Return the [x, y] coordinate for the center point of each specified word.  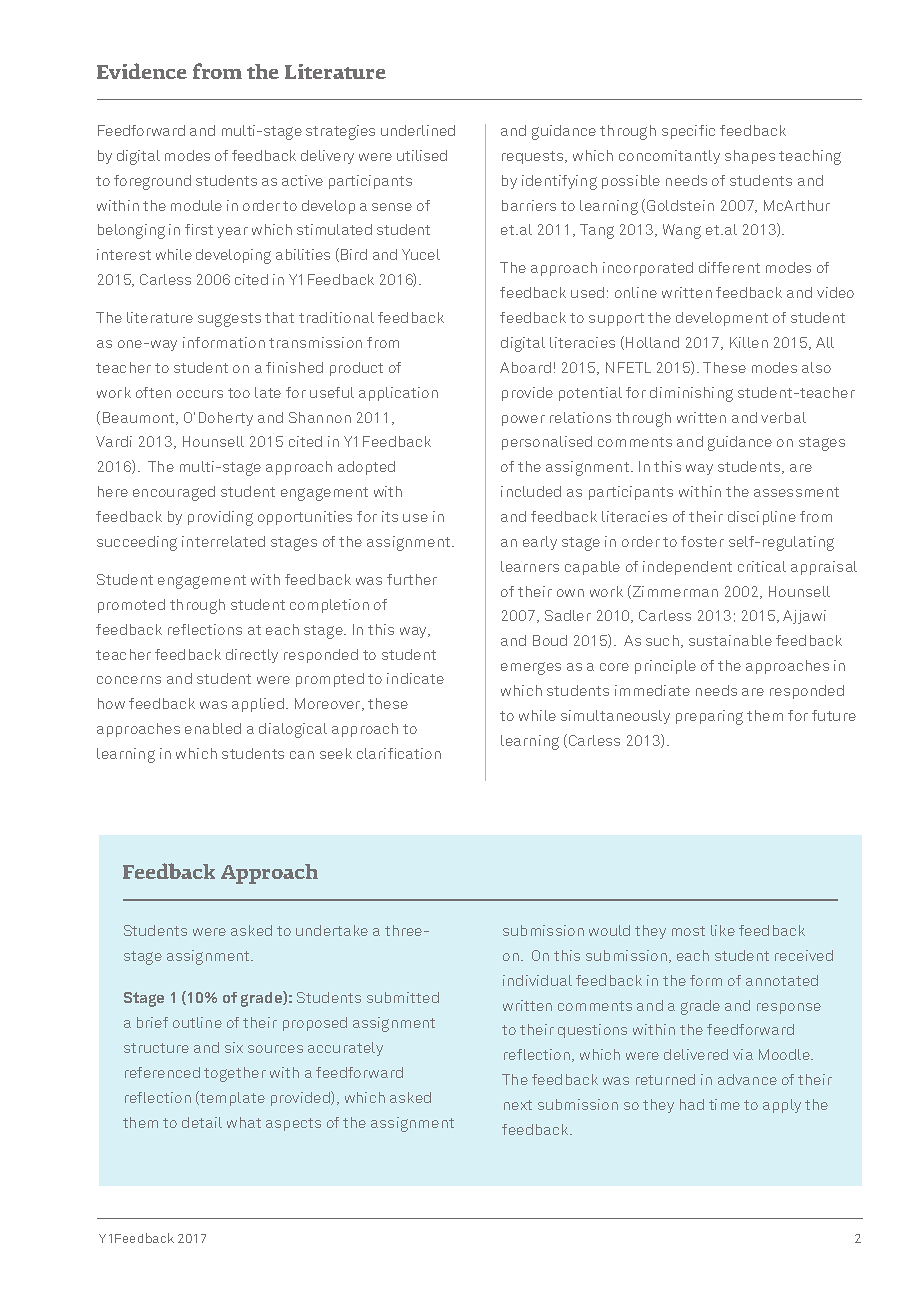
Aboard [525, 367]
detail [202, 1122]
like [723, 930]
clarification [399, 753]
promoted [131, 606]
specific [688, 132]
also [816, 367]
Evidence [142, 71]
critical [762, 566]
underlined [418, 130]
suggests [229, 320]
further [412, 579]
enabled [213, 728]
